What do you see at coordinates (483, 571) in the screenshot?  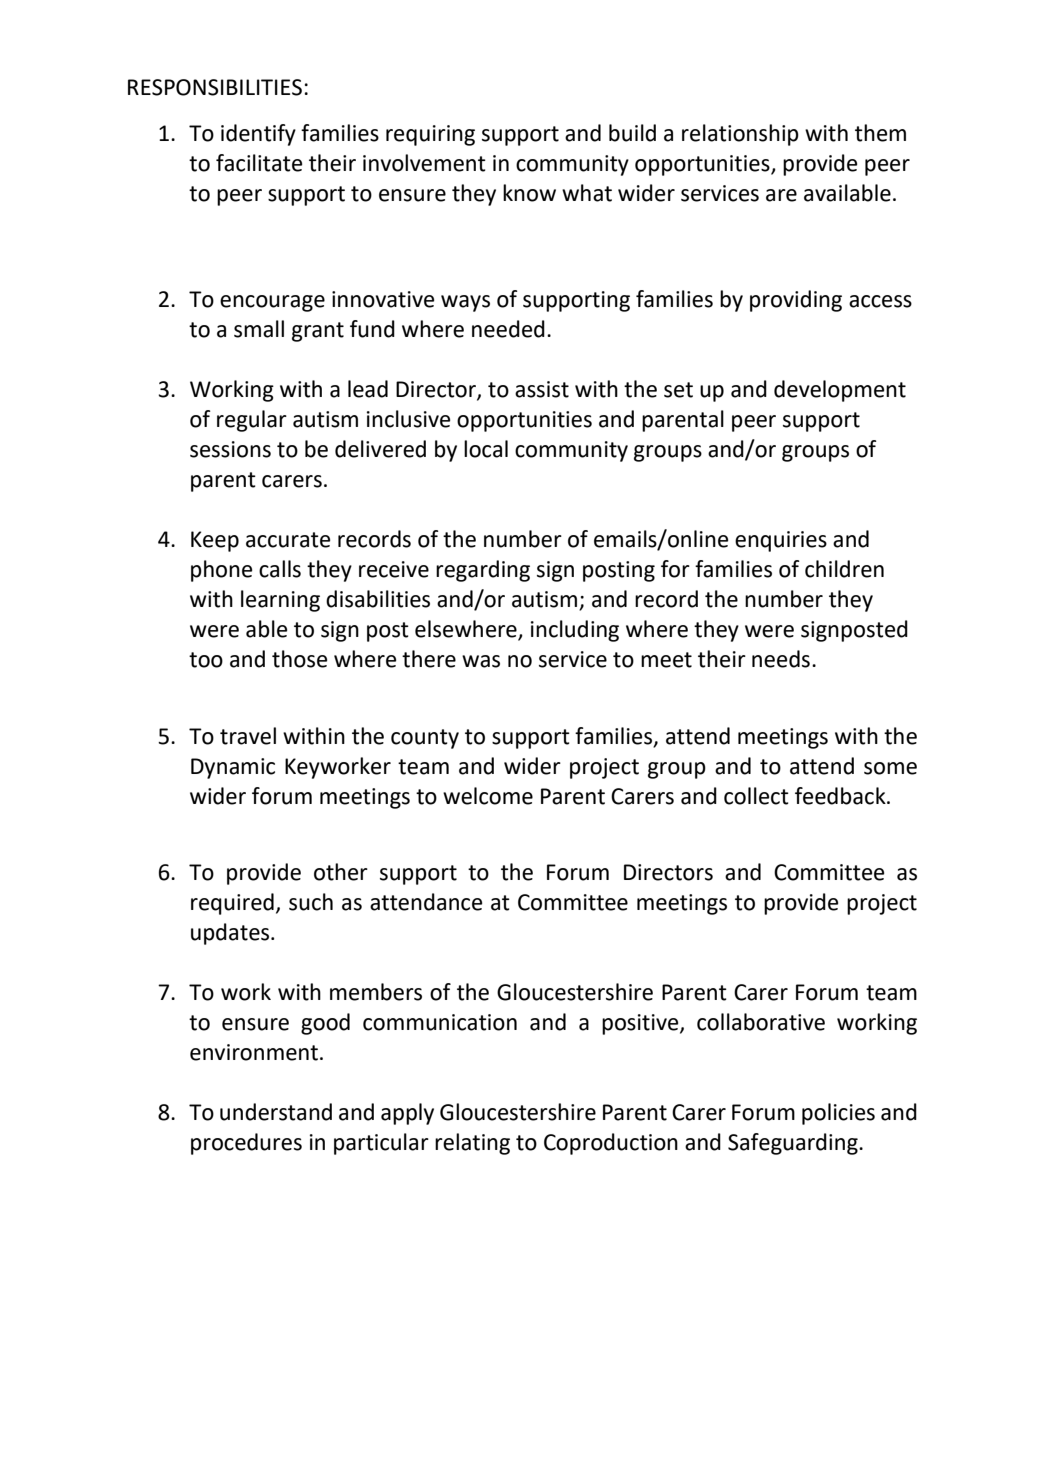 I see `regarding` at bounding box center [483, 571].
